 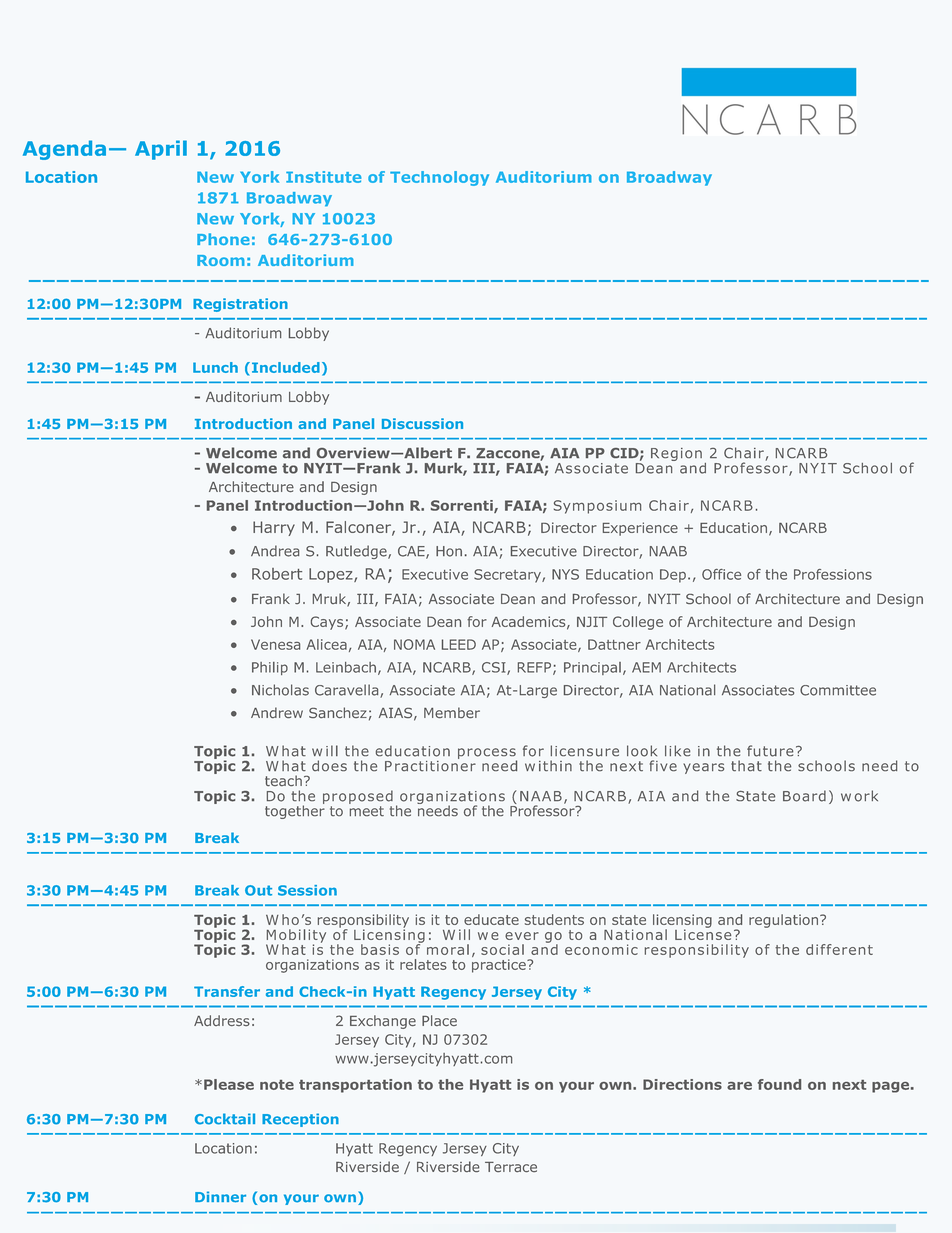 I want to click on Terrace, so click(x=511, y=1167).
